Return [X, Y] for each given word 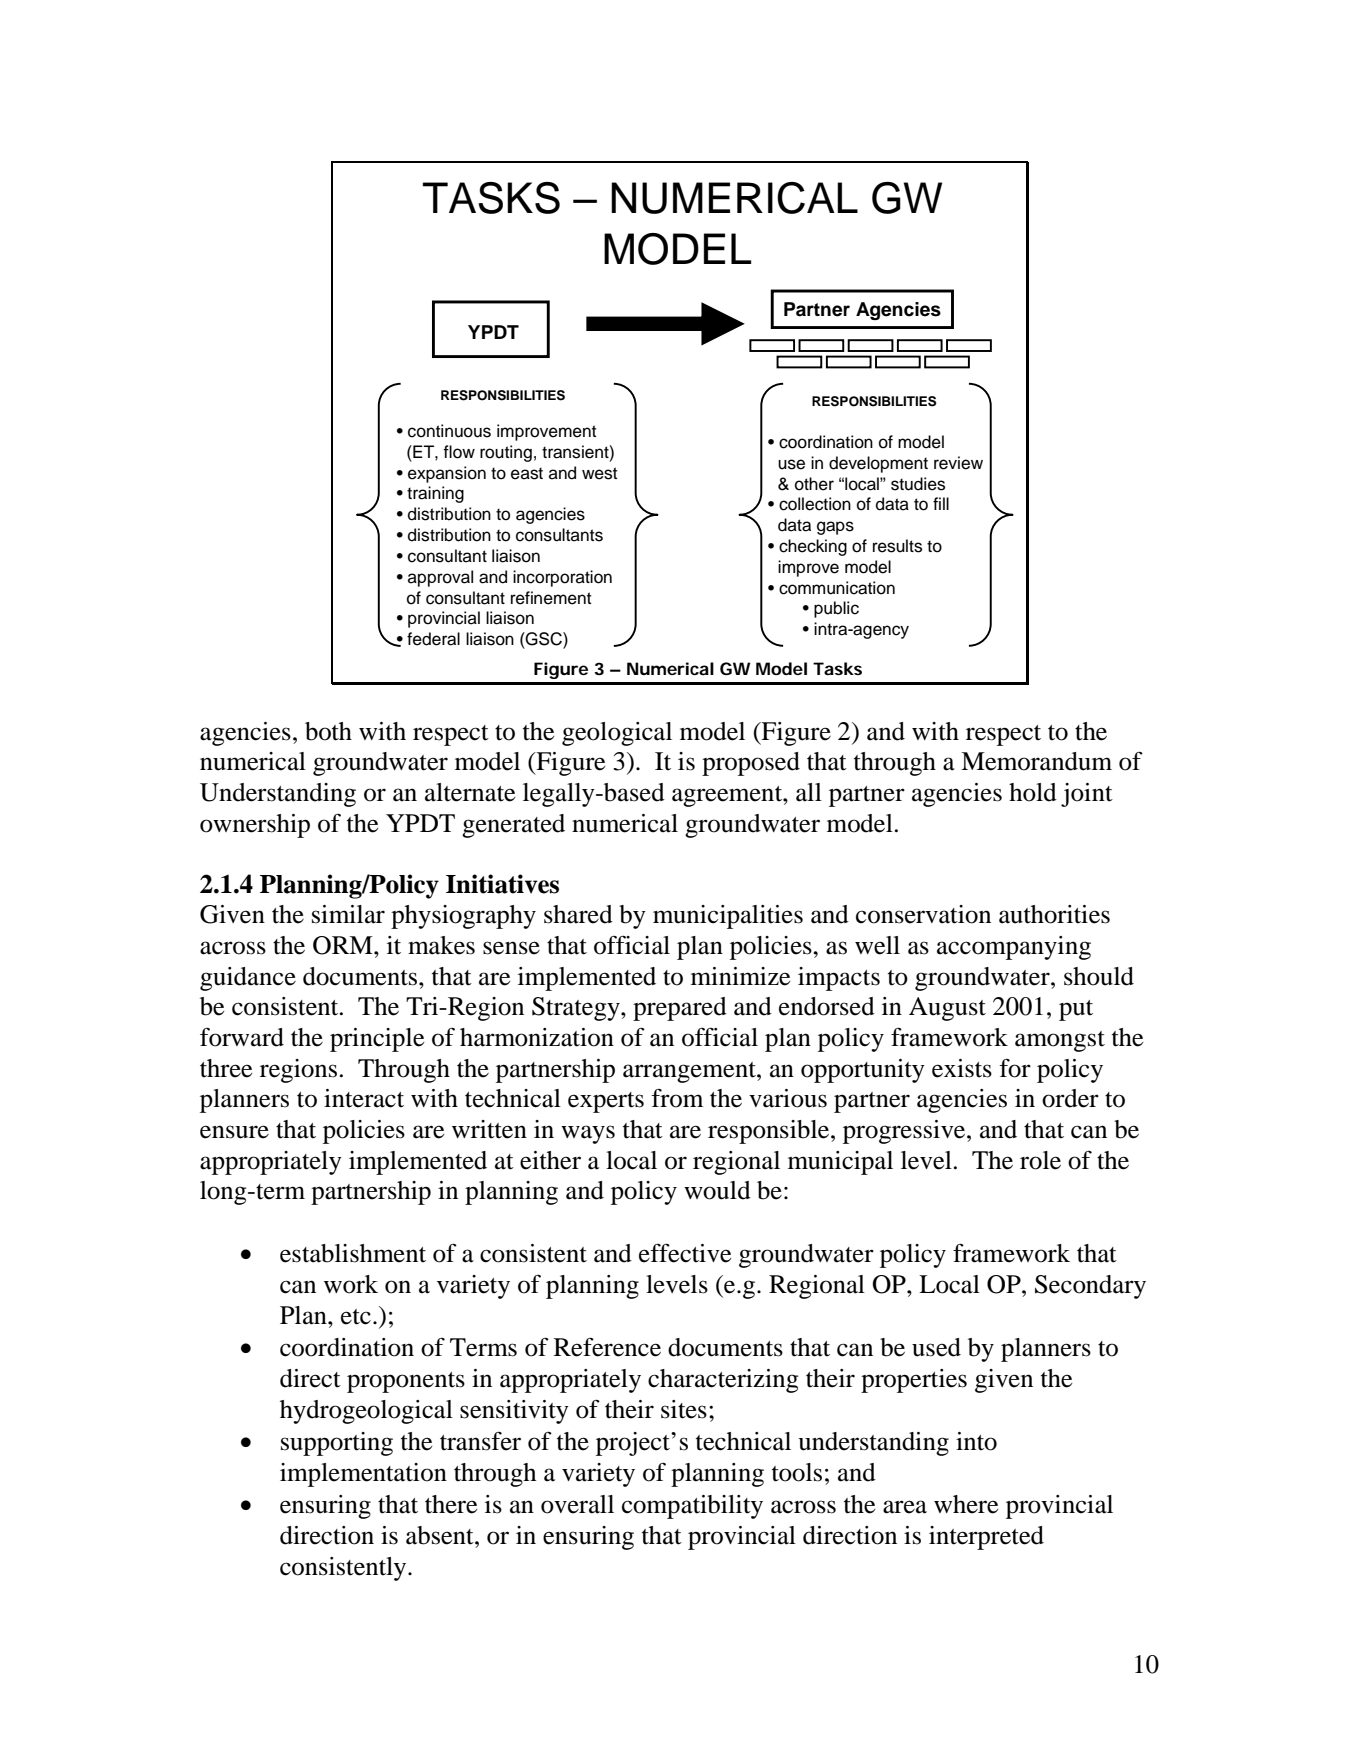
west [599, 473]
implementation [363, 1475]
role [1040, 1160]
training [435, 494]
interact [364, 1098]
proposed [751, 764]
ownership [255, 826]
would [717, 1190]
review [958, 463]
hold [1033, 792]
